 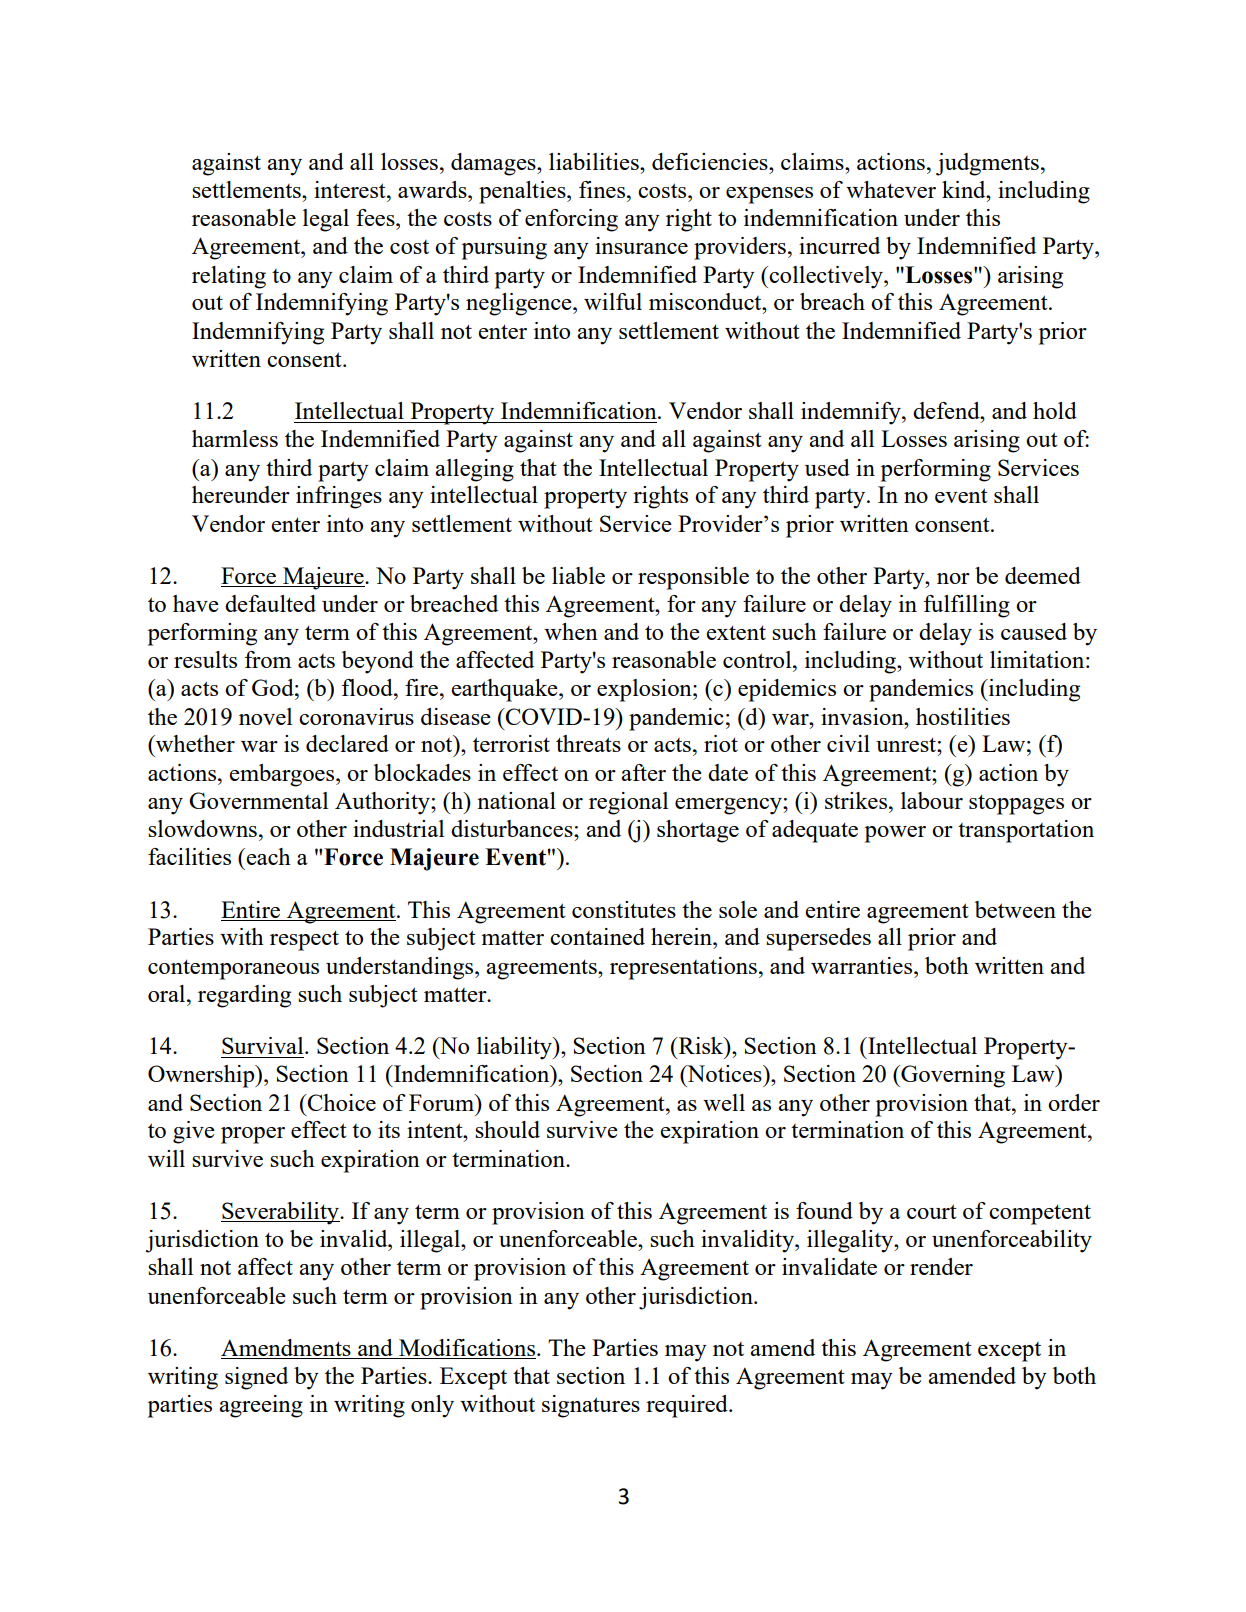 What do you see at coordinates (645, 690) in the screenshot?
I see `explosion` at bounding box center [645, 690].
